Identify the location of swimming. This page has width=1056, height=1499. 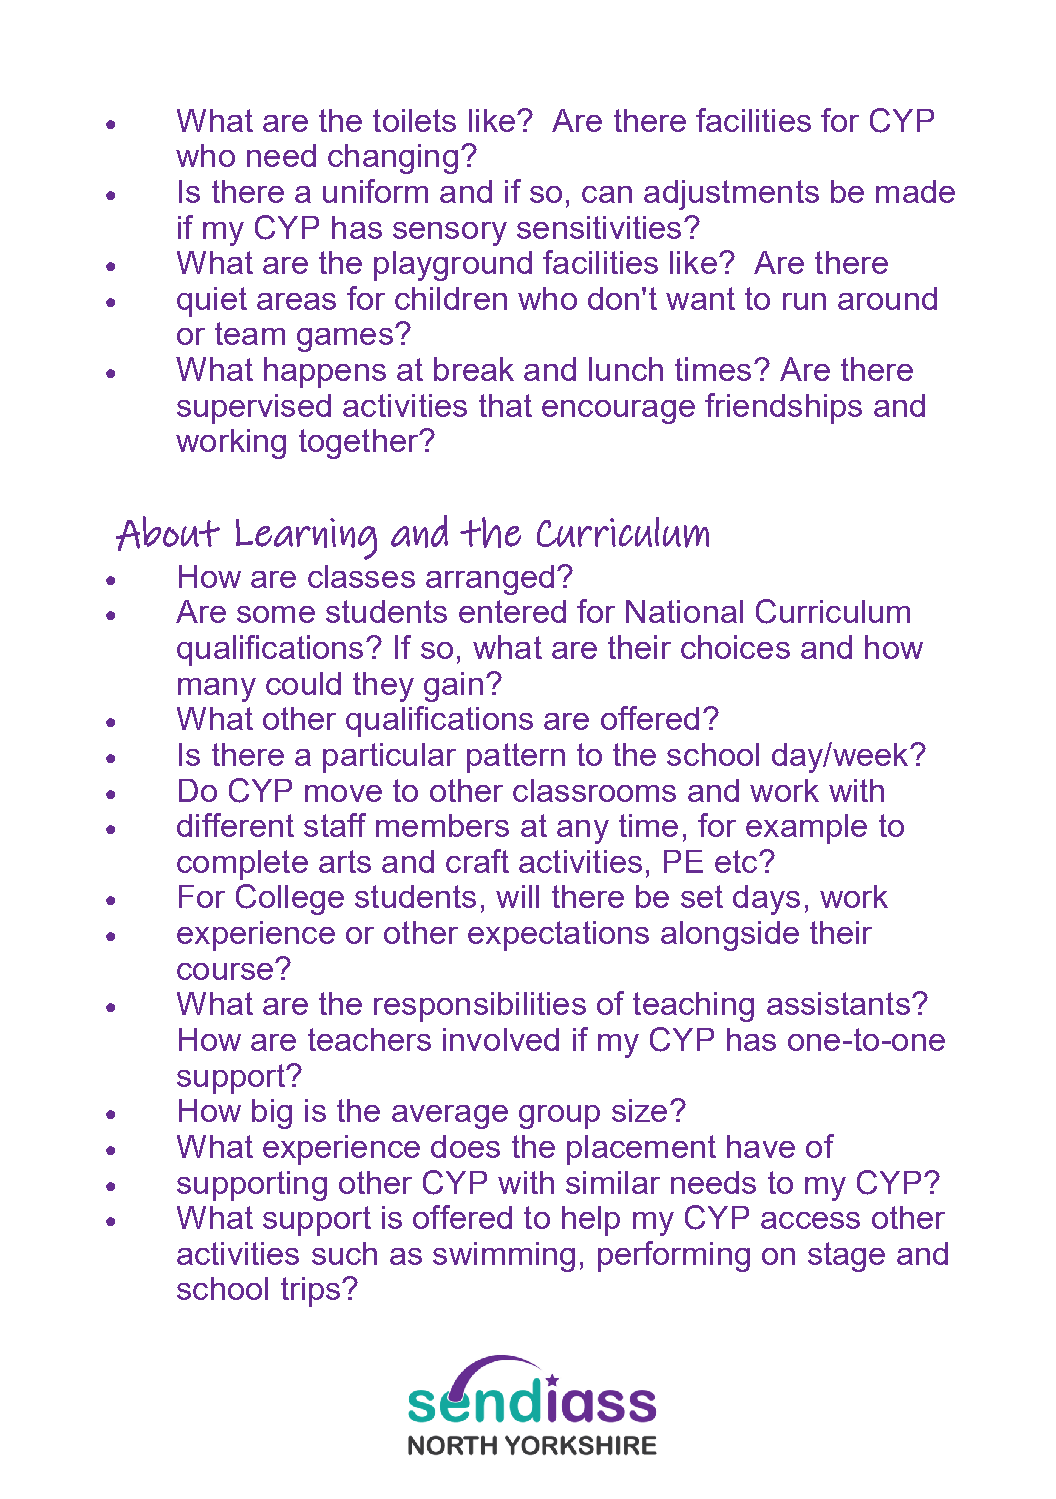
(504, 1257).
